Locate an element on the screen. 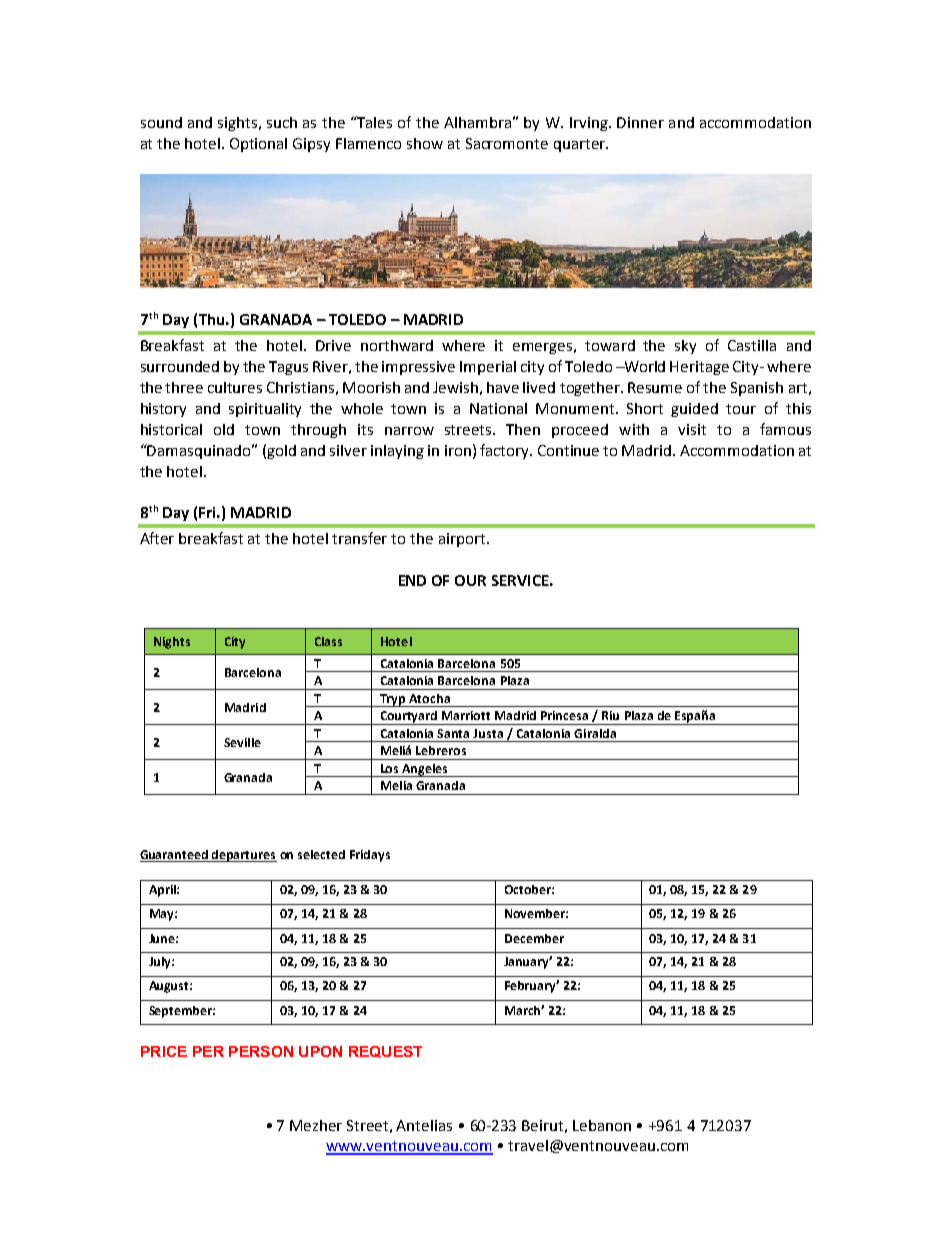  Alhambra is located at coordinates (477, 122).
